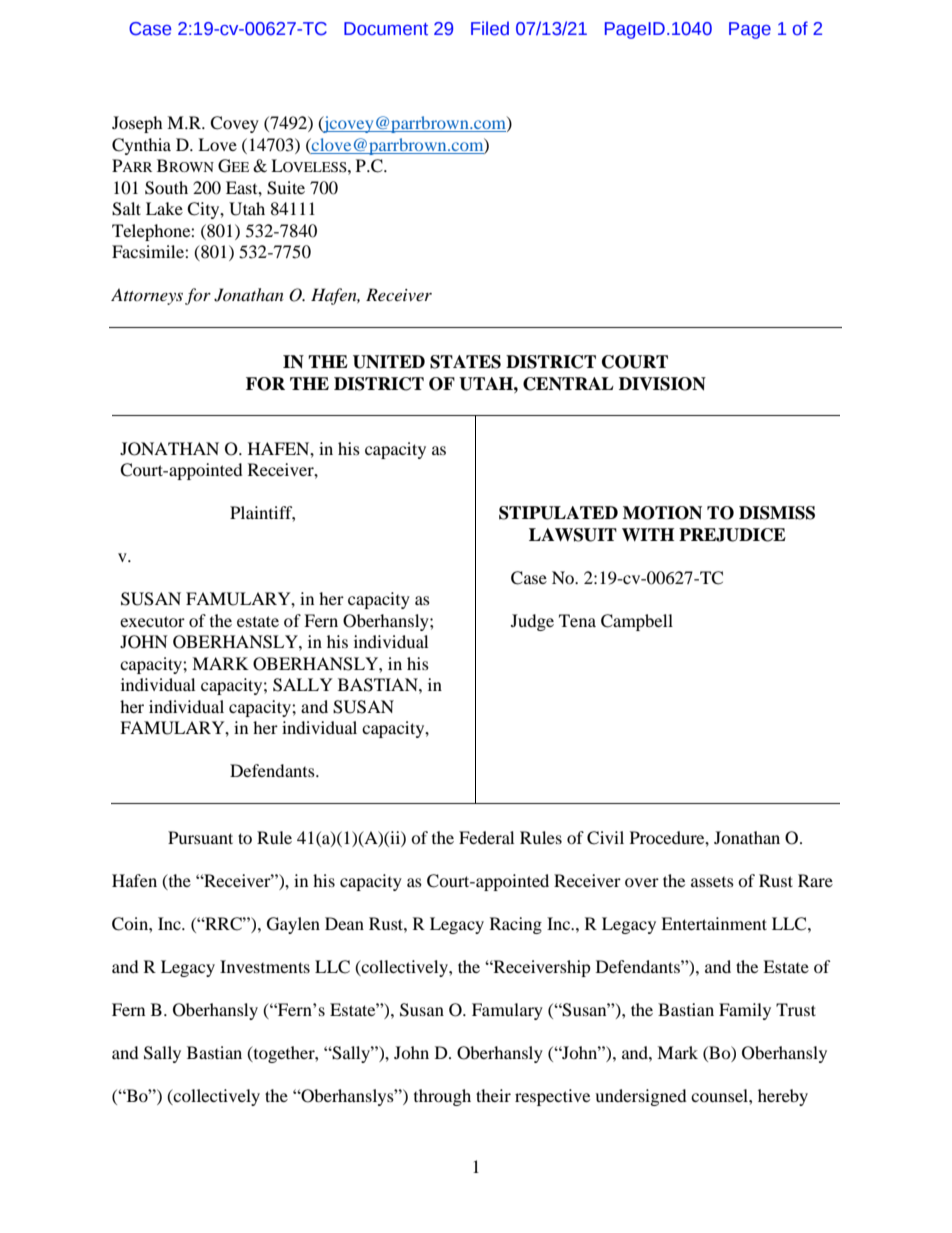 The image size is (952, 1233). What do you see at coordinates (200, 837) in the image?
I see `Pursuant` at bounding box center [200, 837].
